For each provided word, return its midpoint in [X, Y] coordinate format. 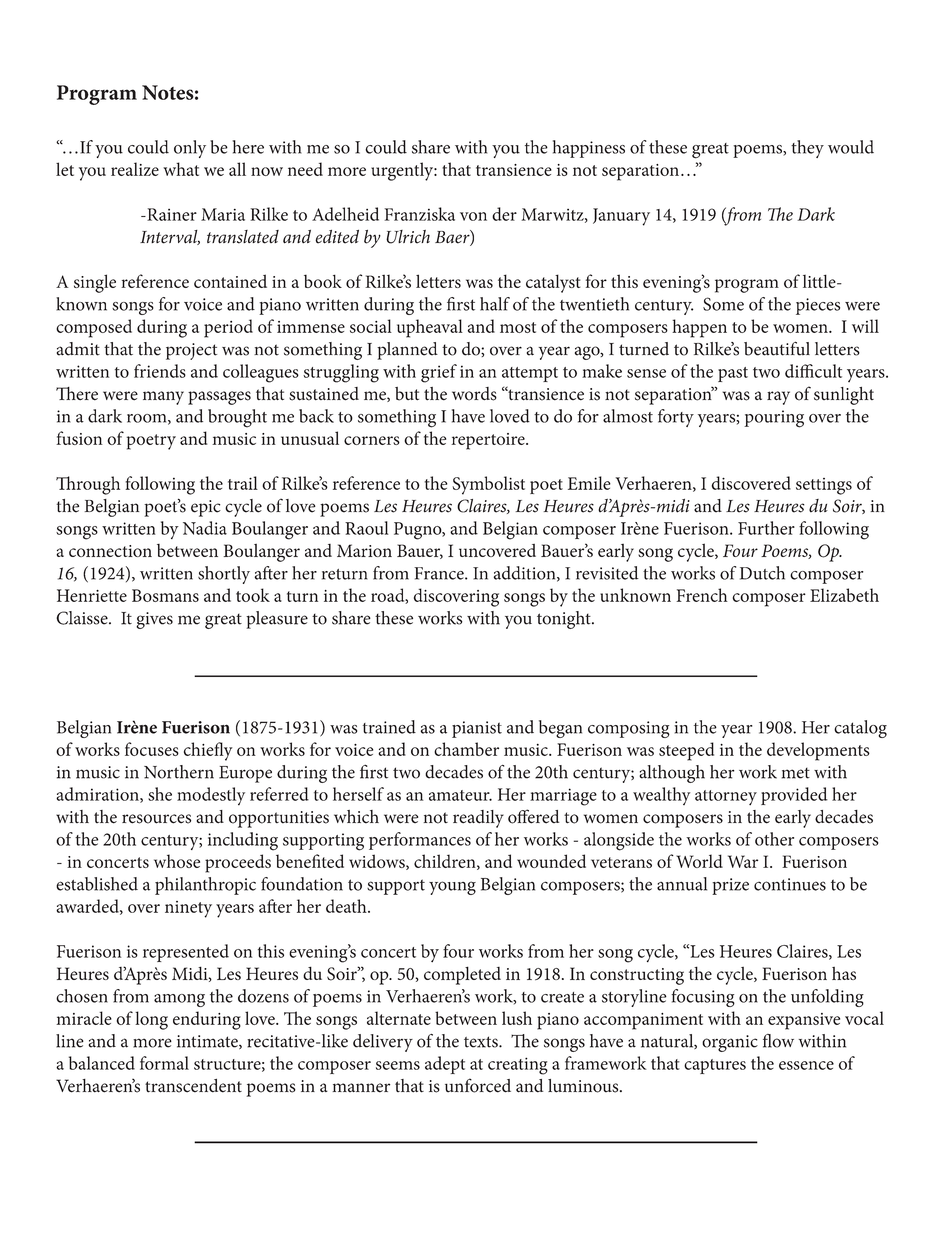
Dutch [762, 573]
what [181, 169]
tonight [565, 620]
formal [164, 1063]
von [473, 216]
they [807, 149]
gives [154, 620]
